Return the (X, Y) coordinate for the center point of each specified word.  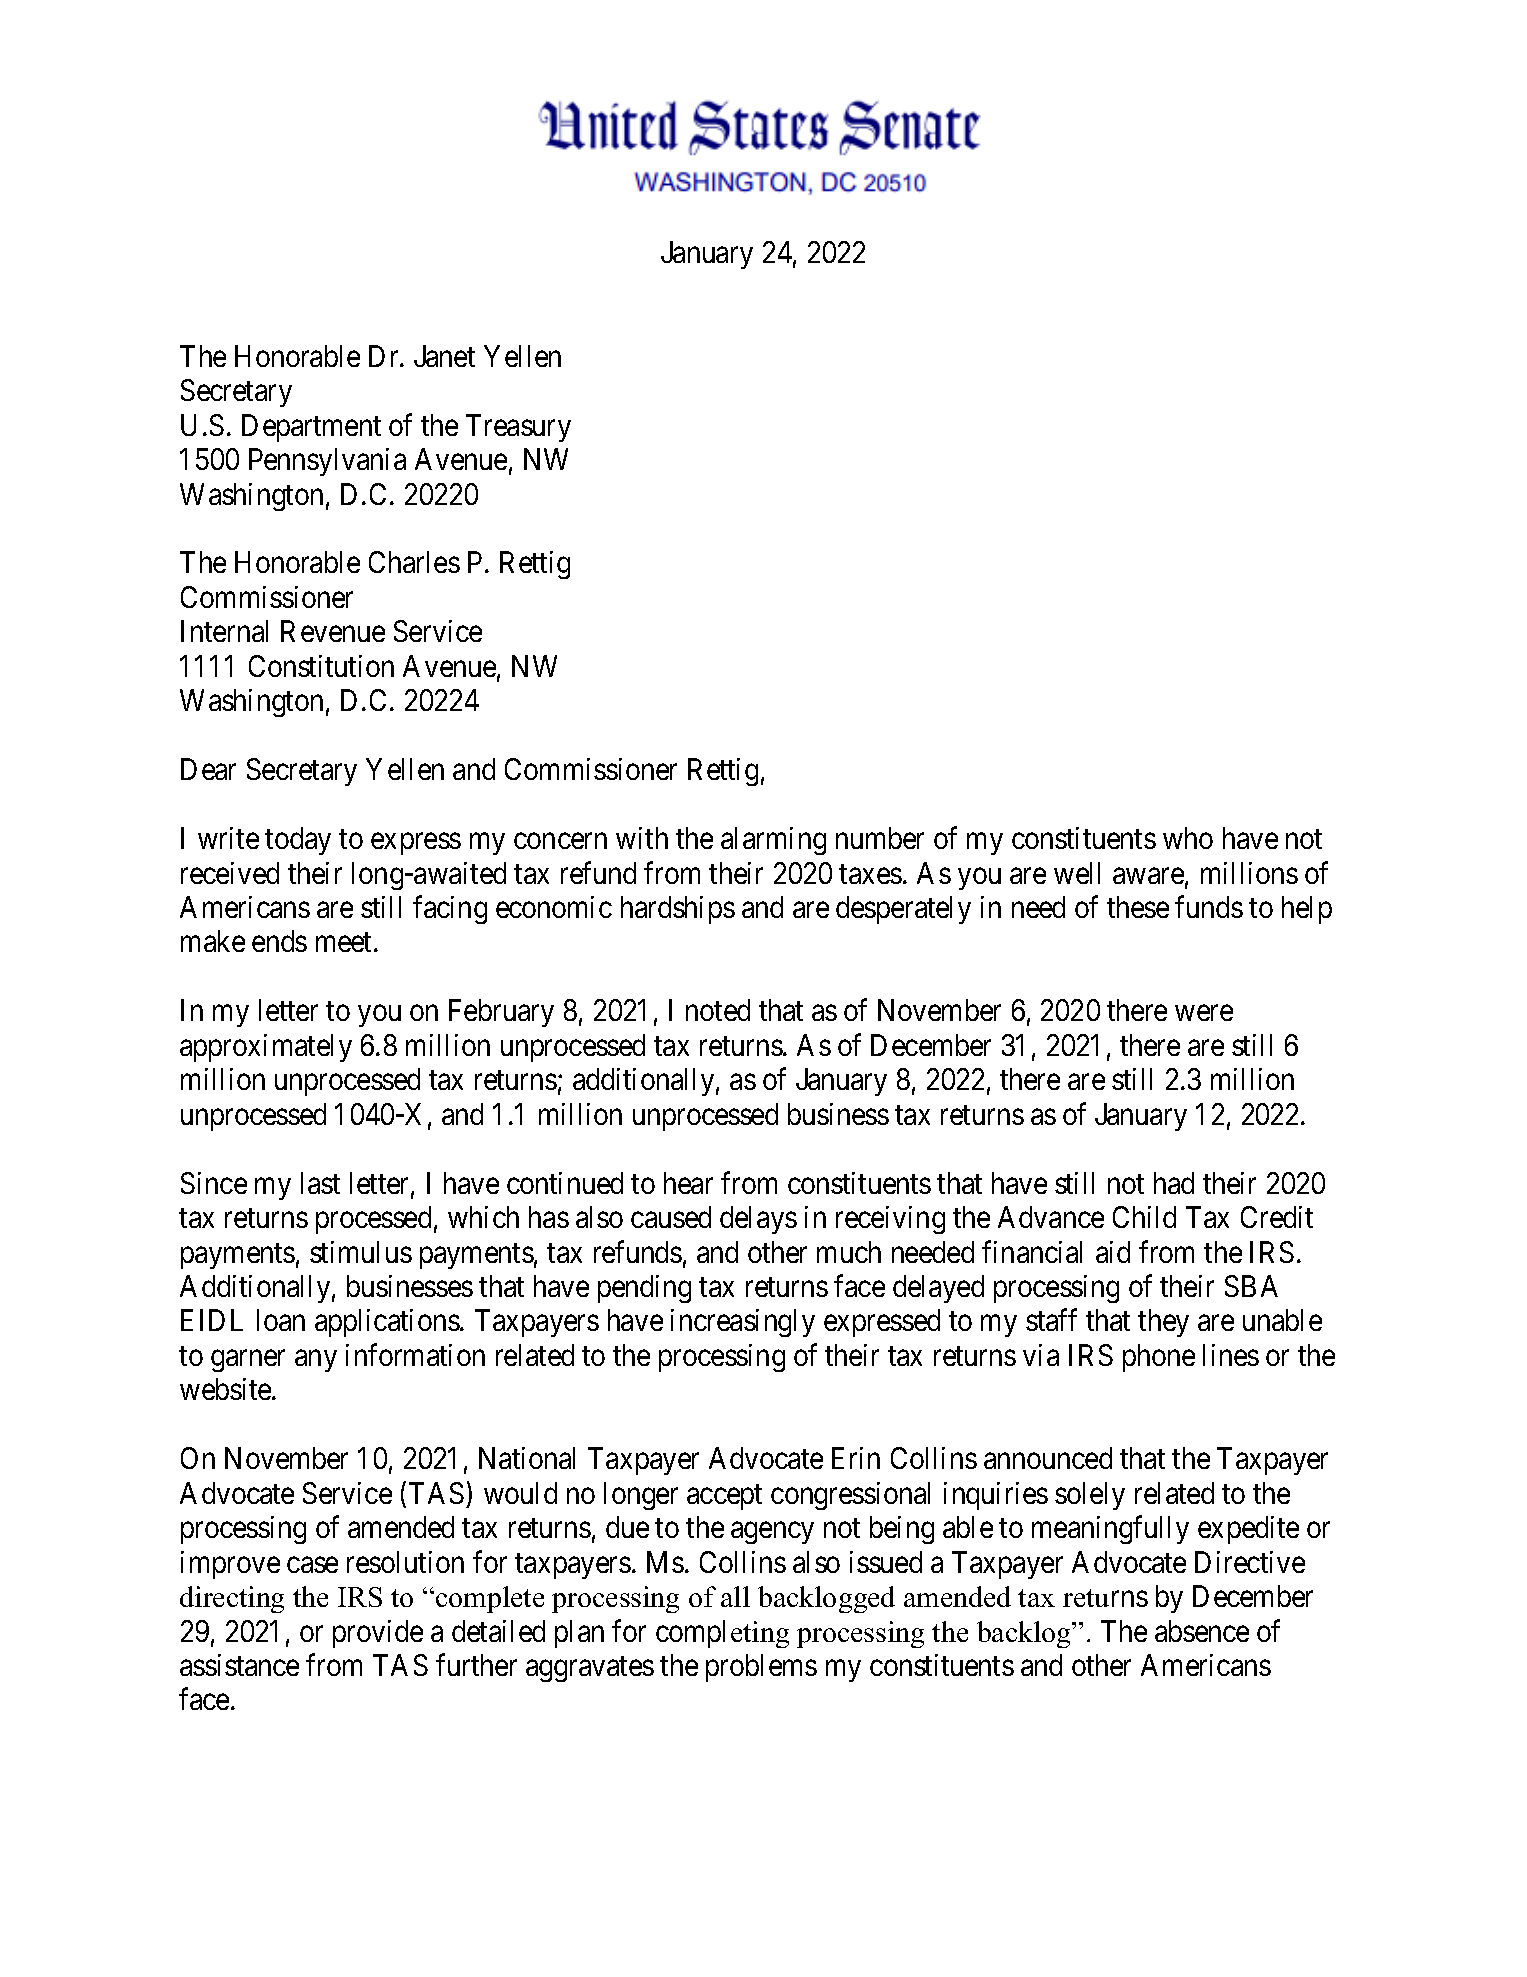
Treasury (518, 428)
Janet (444, 356)
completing (722, 1634)
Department (311, 428)
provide (378, 1634)
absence (1202, 1631)
